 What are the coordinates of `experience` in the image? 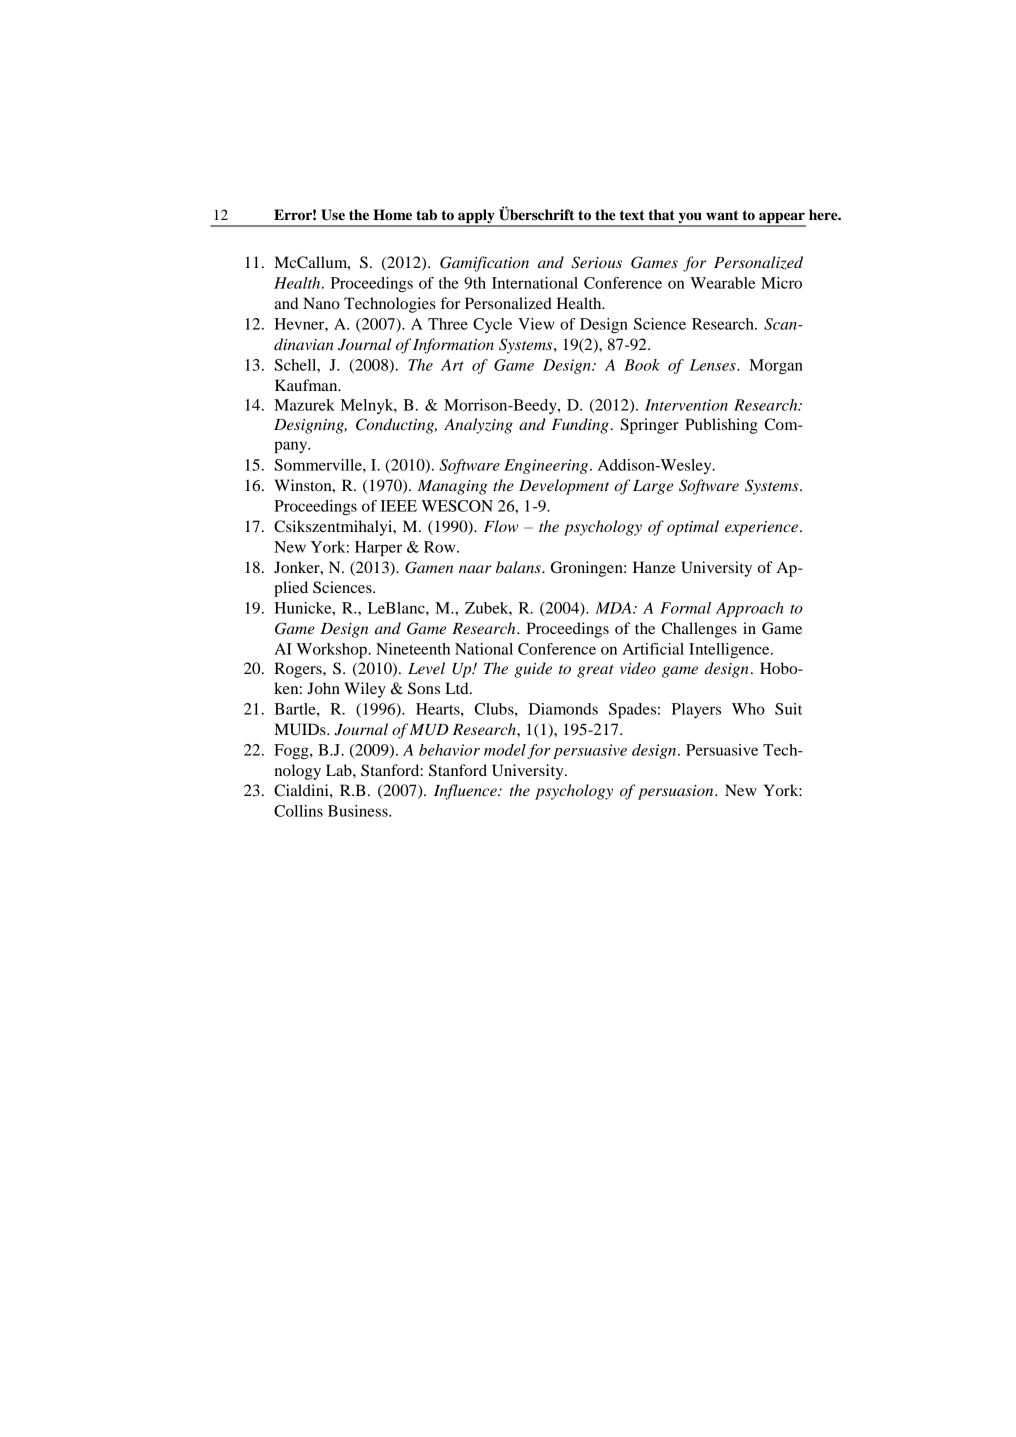 It's located at (761, 528).
